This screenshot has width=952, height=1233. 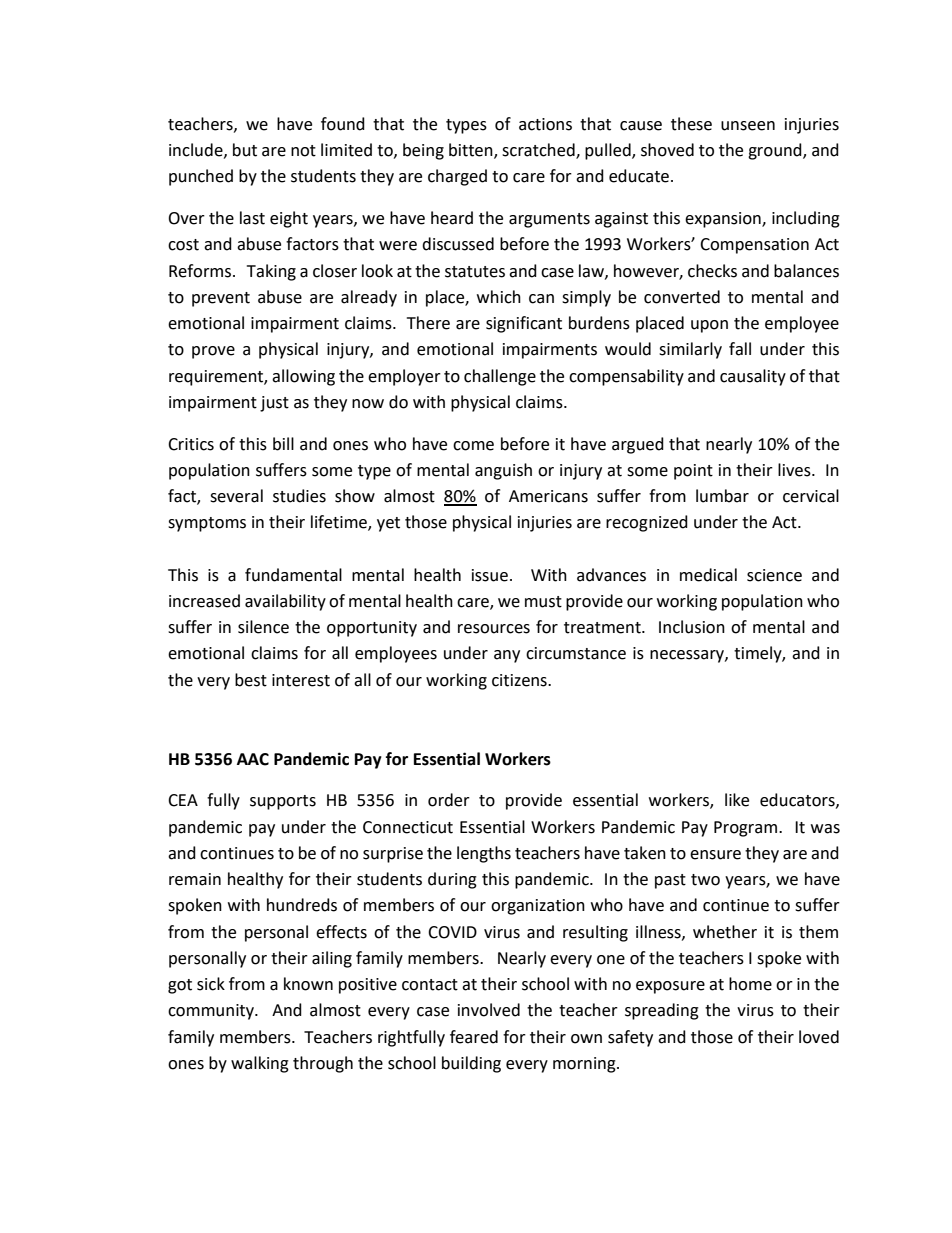 What do you see at coordinates (776, 151) in the screenshot?
I see `ground` at bounding box center [776, 151].
